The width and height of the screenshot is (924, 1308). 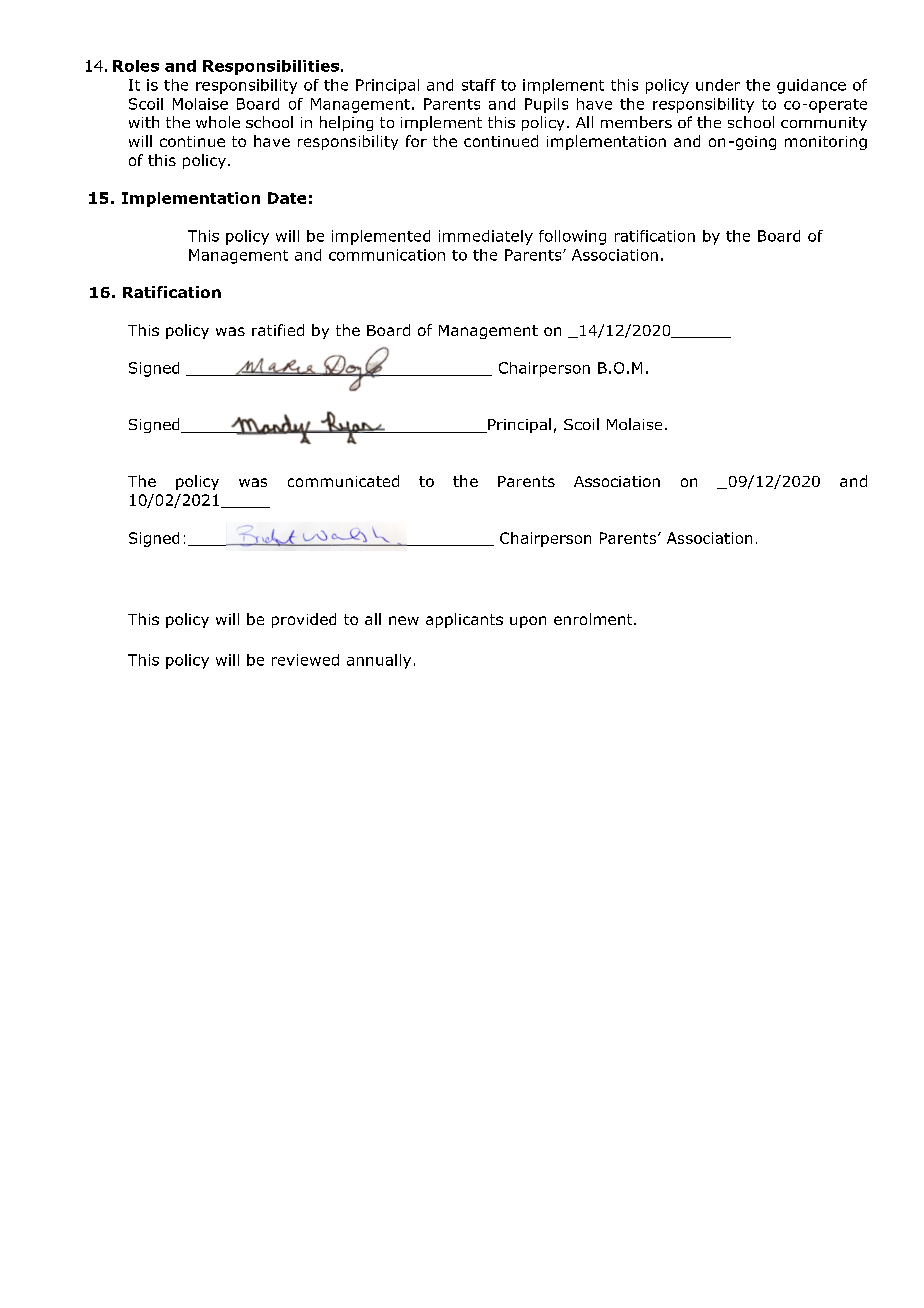 I want to click on under, so click(x=718, y=85).
